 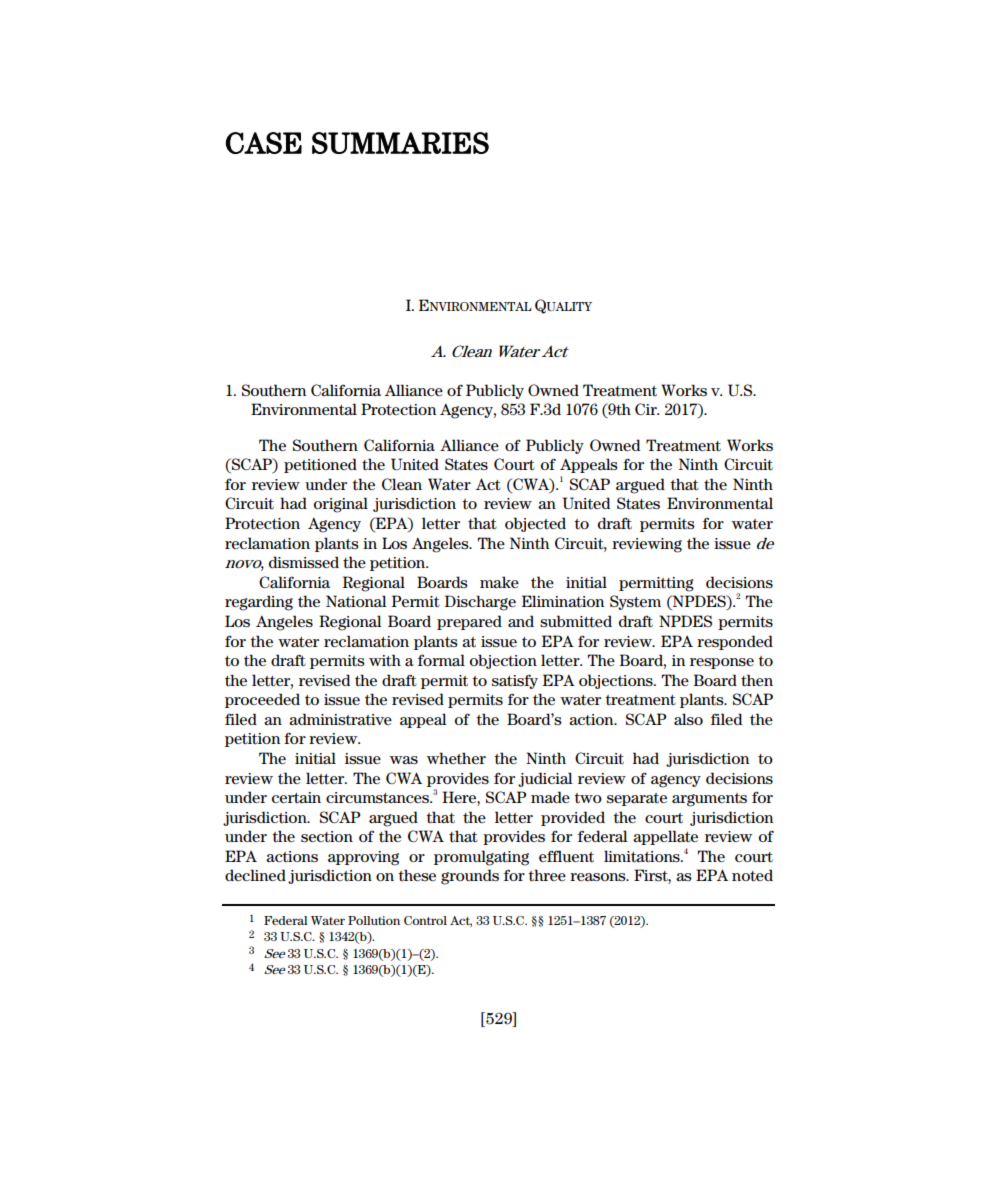 I want to click on regarding, so click(x=259, y=603).
